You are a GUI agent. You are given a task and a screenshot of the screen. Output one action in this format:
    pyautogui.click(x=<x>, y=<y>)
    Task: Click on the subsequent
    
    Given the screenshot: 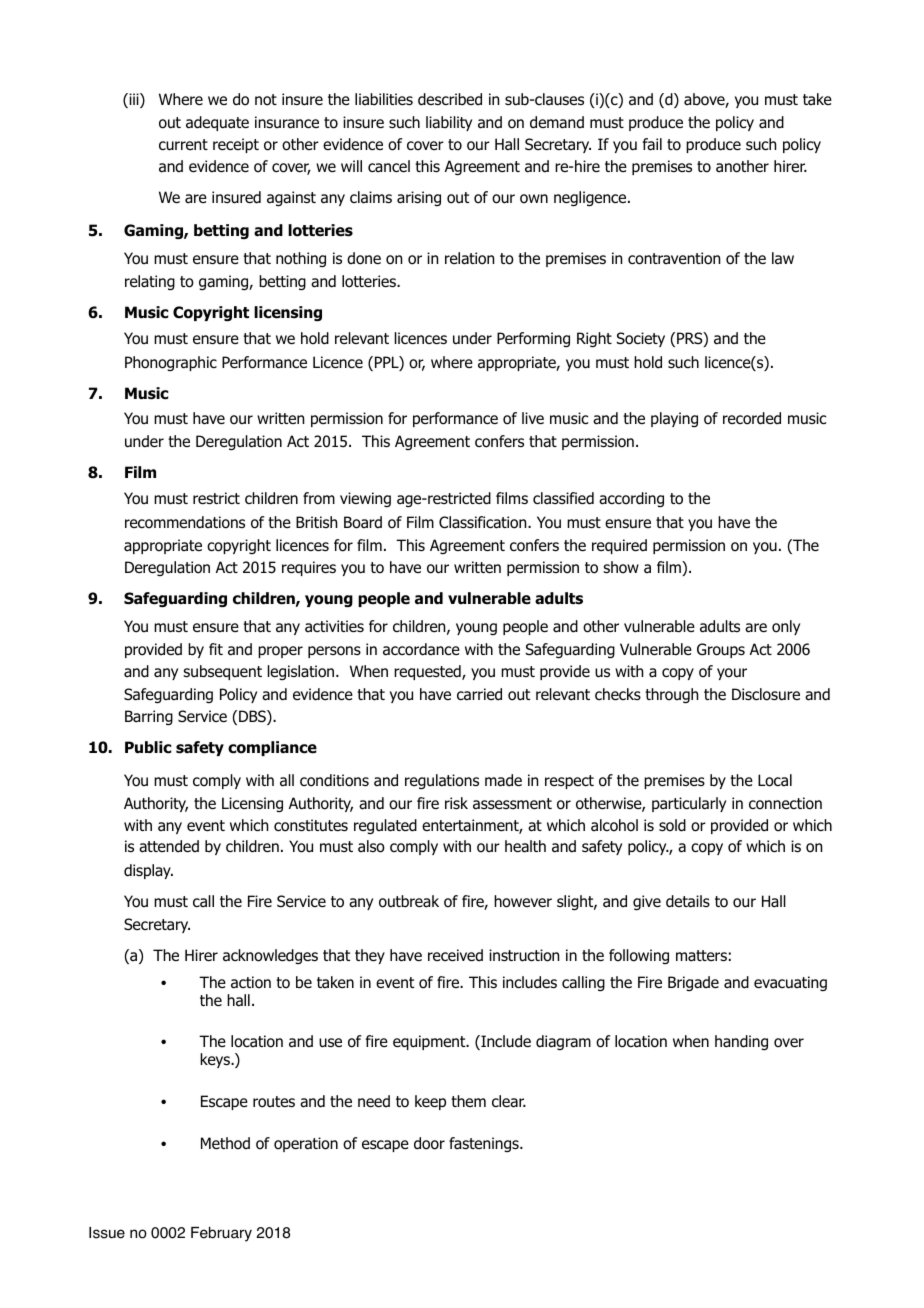 What is the action you would take?
    pyautogui.click(x=222, y=672)
